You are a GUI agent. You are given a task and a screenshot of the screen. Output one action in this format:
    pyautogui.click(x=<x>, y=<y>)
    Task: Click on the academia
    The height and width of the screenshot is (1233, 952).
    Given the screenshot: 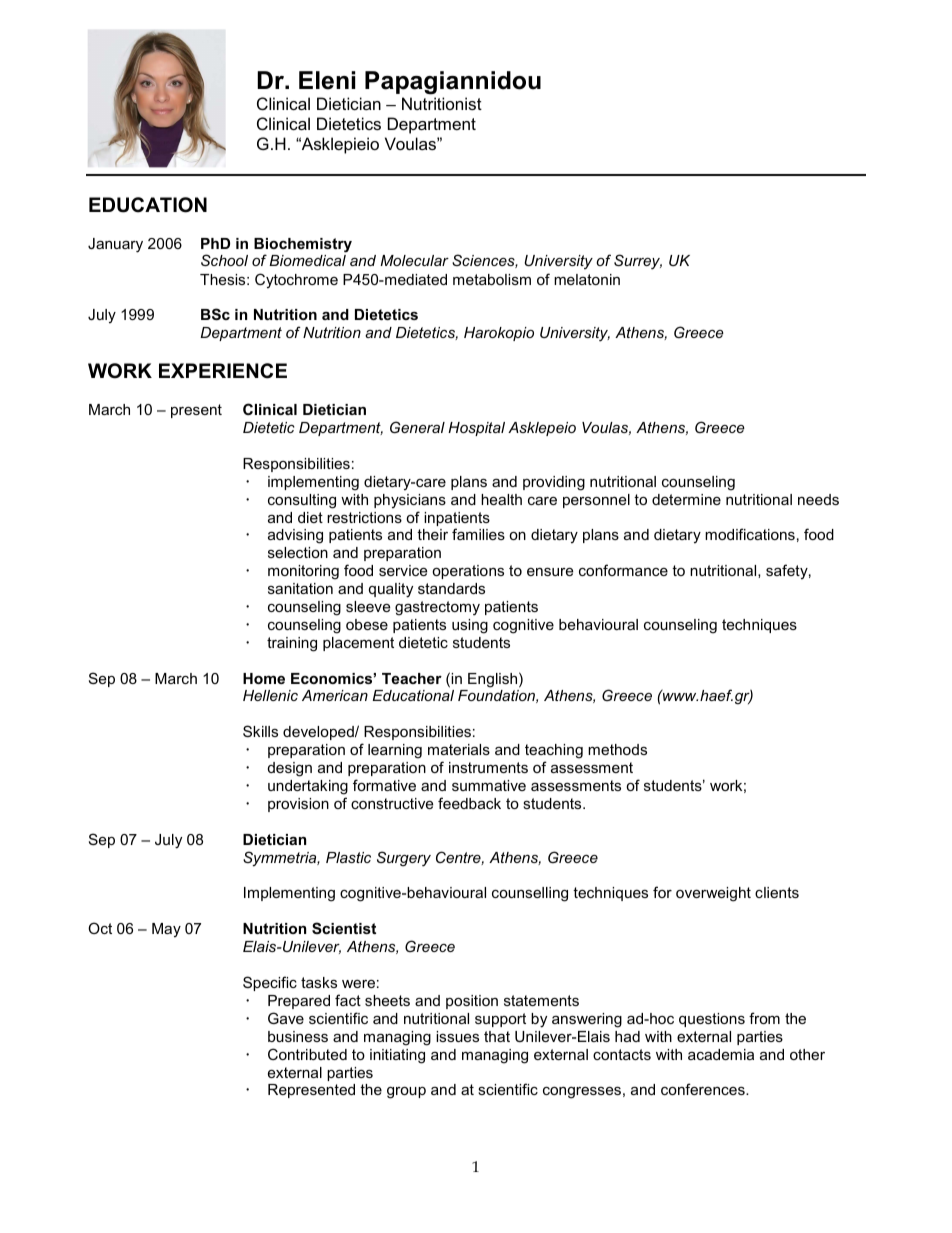 What is the action you would take?
    pyautogui.click(x=721, y=1054)
